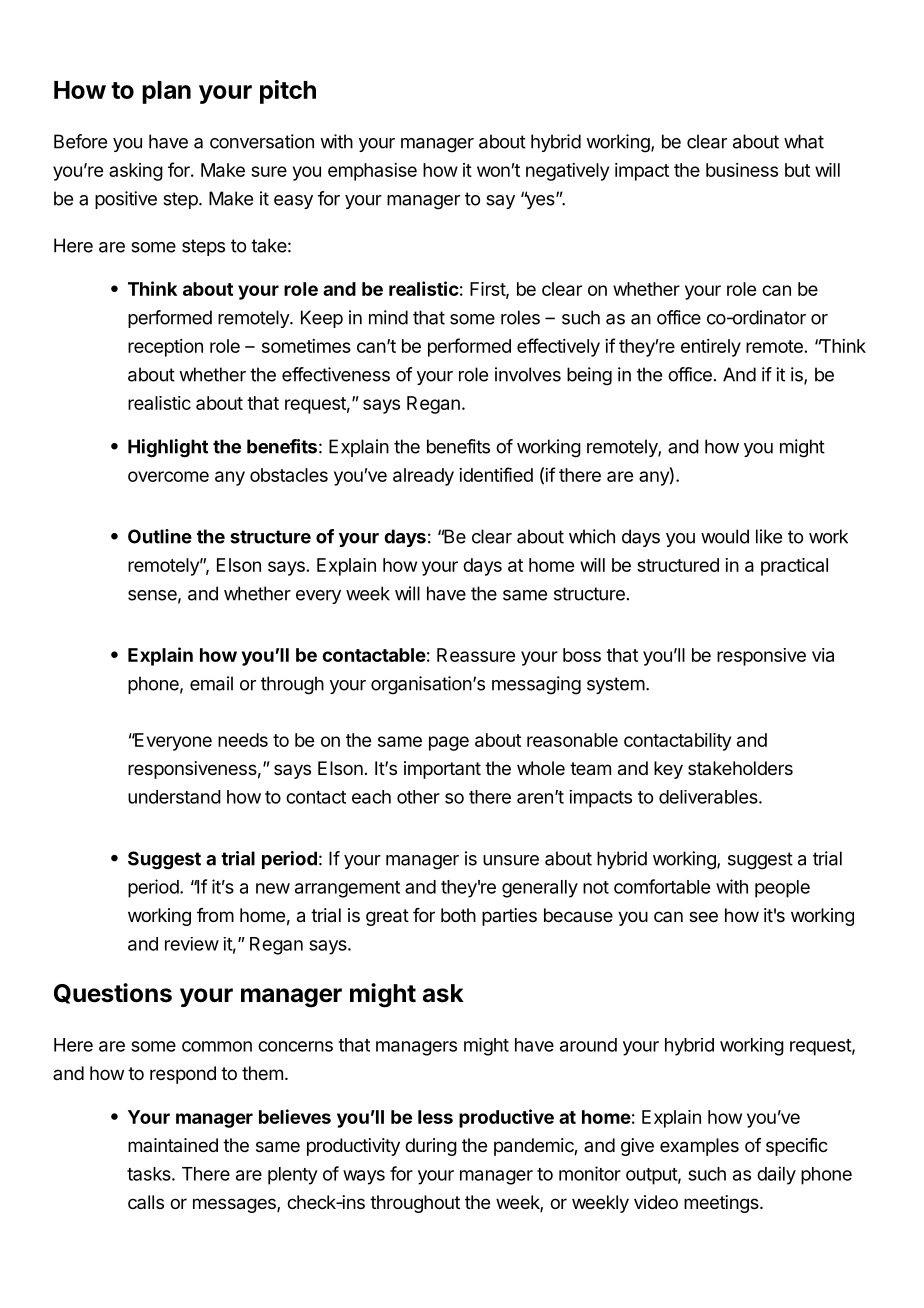 The width and height of the screenshot is (924, 1308). What do you see at coordinates (742, 170) in the screenshot?
I see `business` at bounding box center [742, 170].
